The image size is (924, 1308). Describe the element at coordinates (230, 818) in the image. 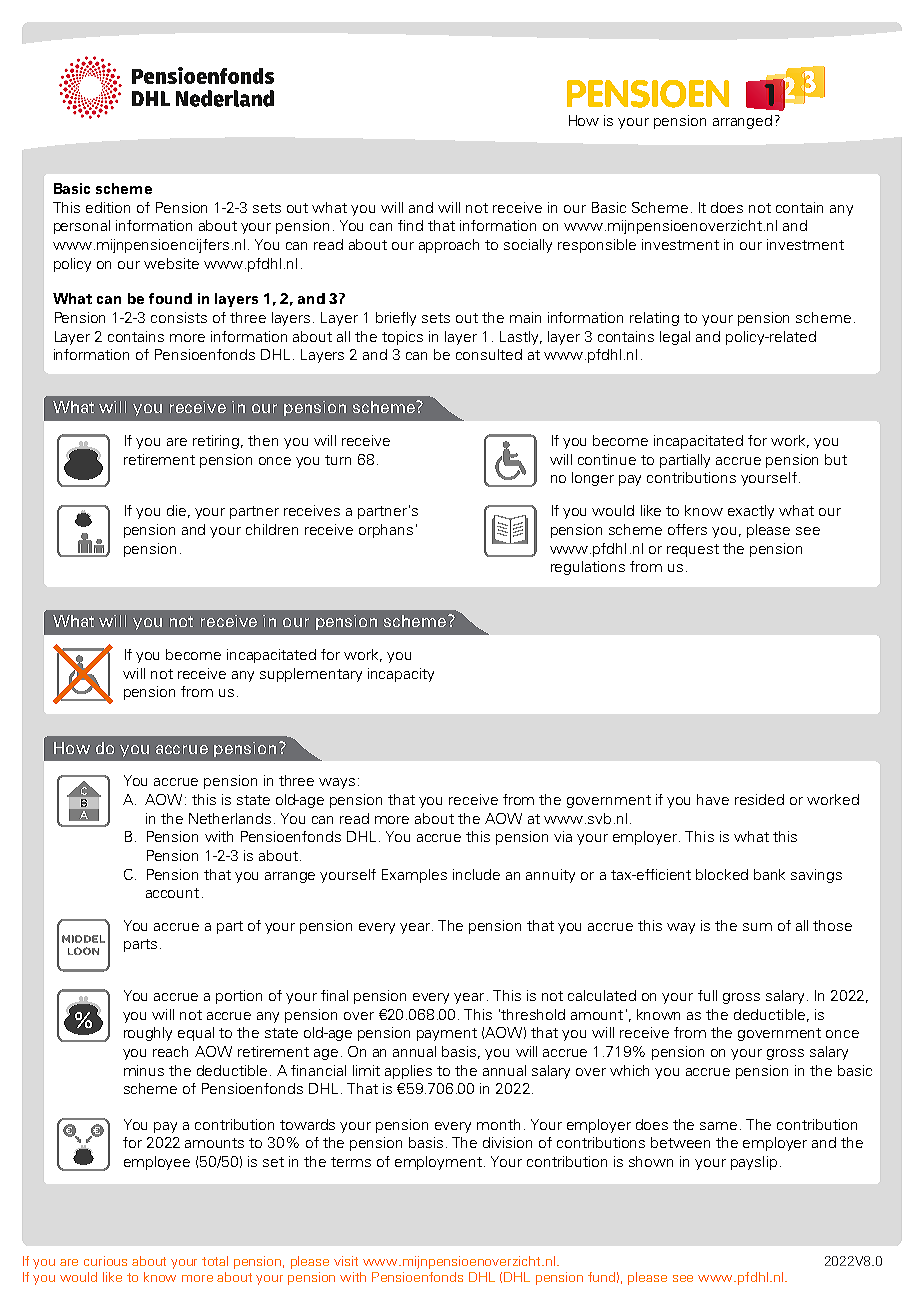

I see `Netherlands` at that location.
